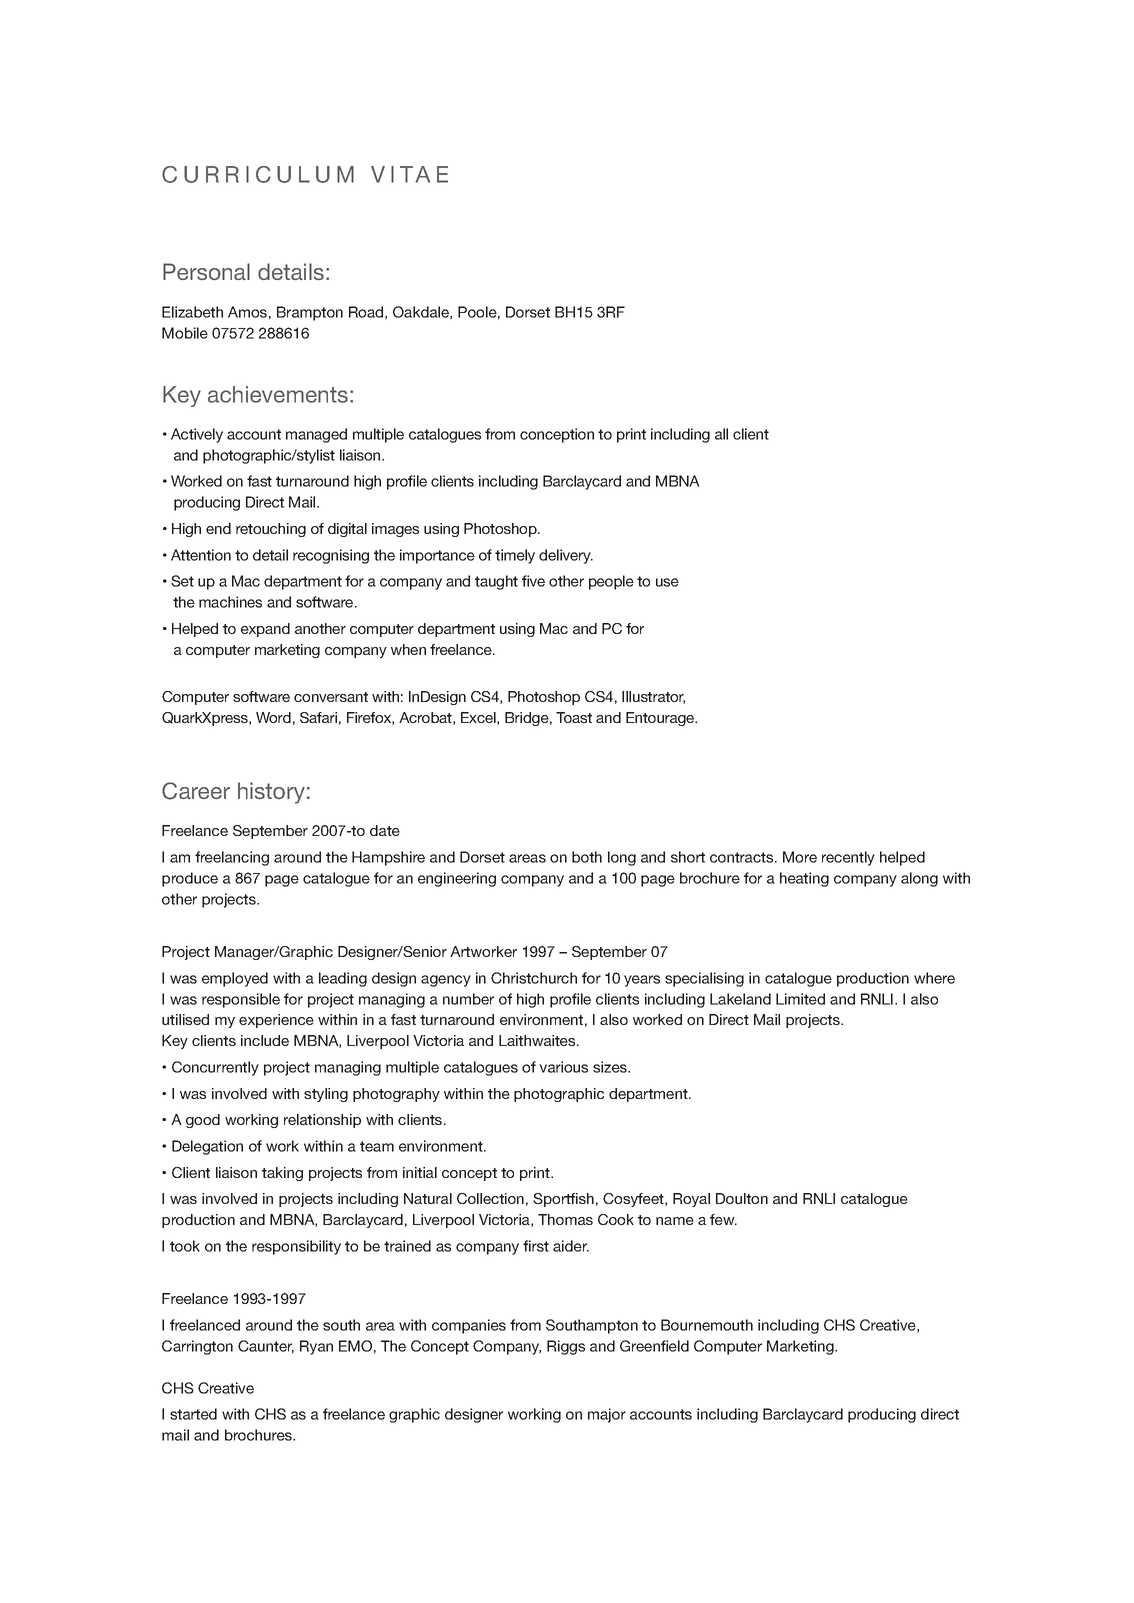  What do you see at coordinates (667, 582) in the screenshot?
I see `use` at bounding box center [667, 582].
